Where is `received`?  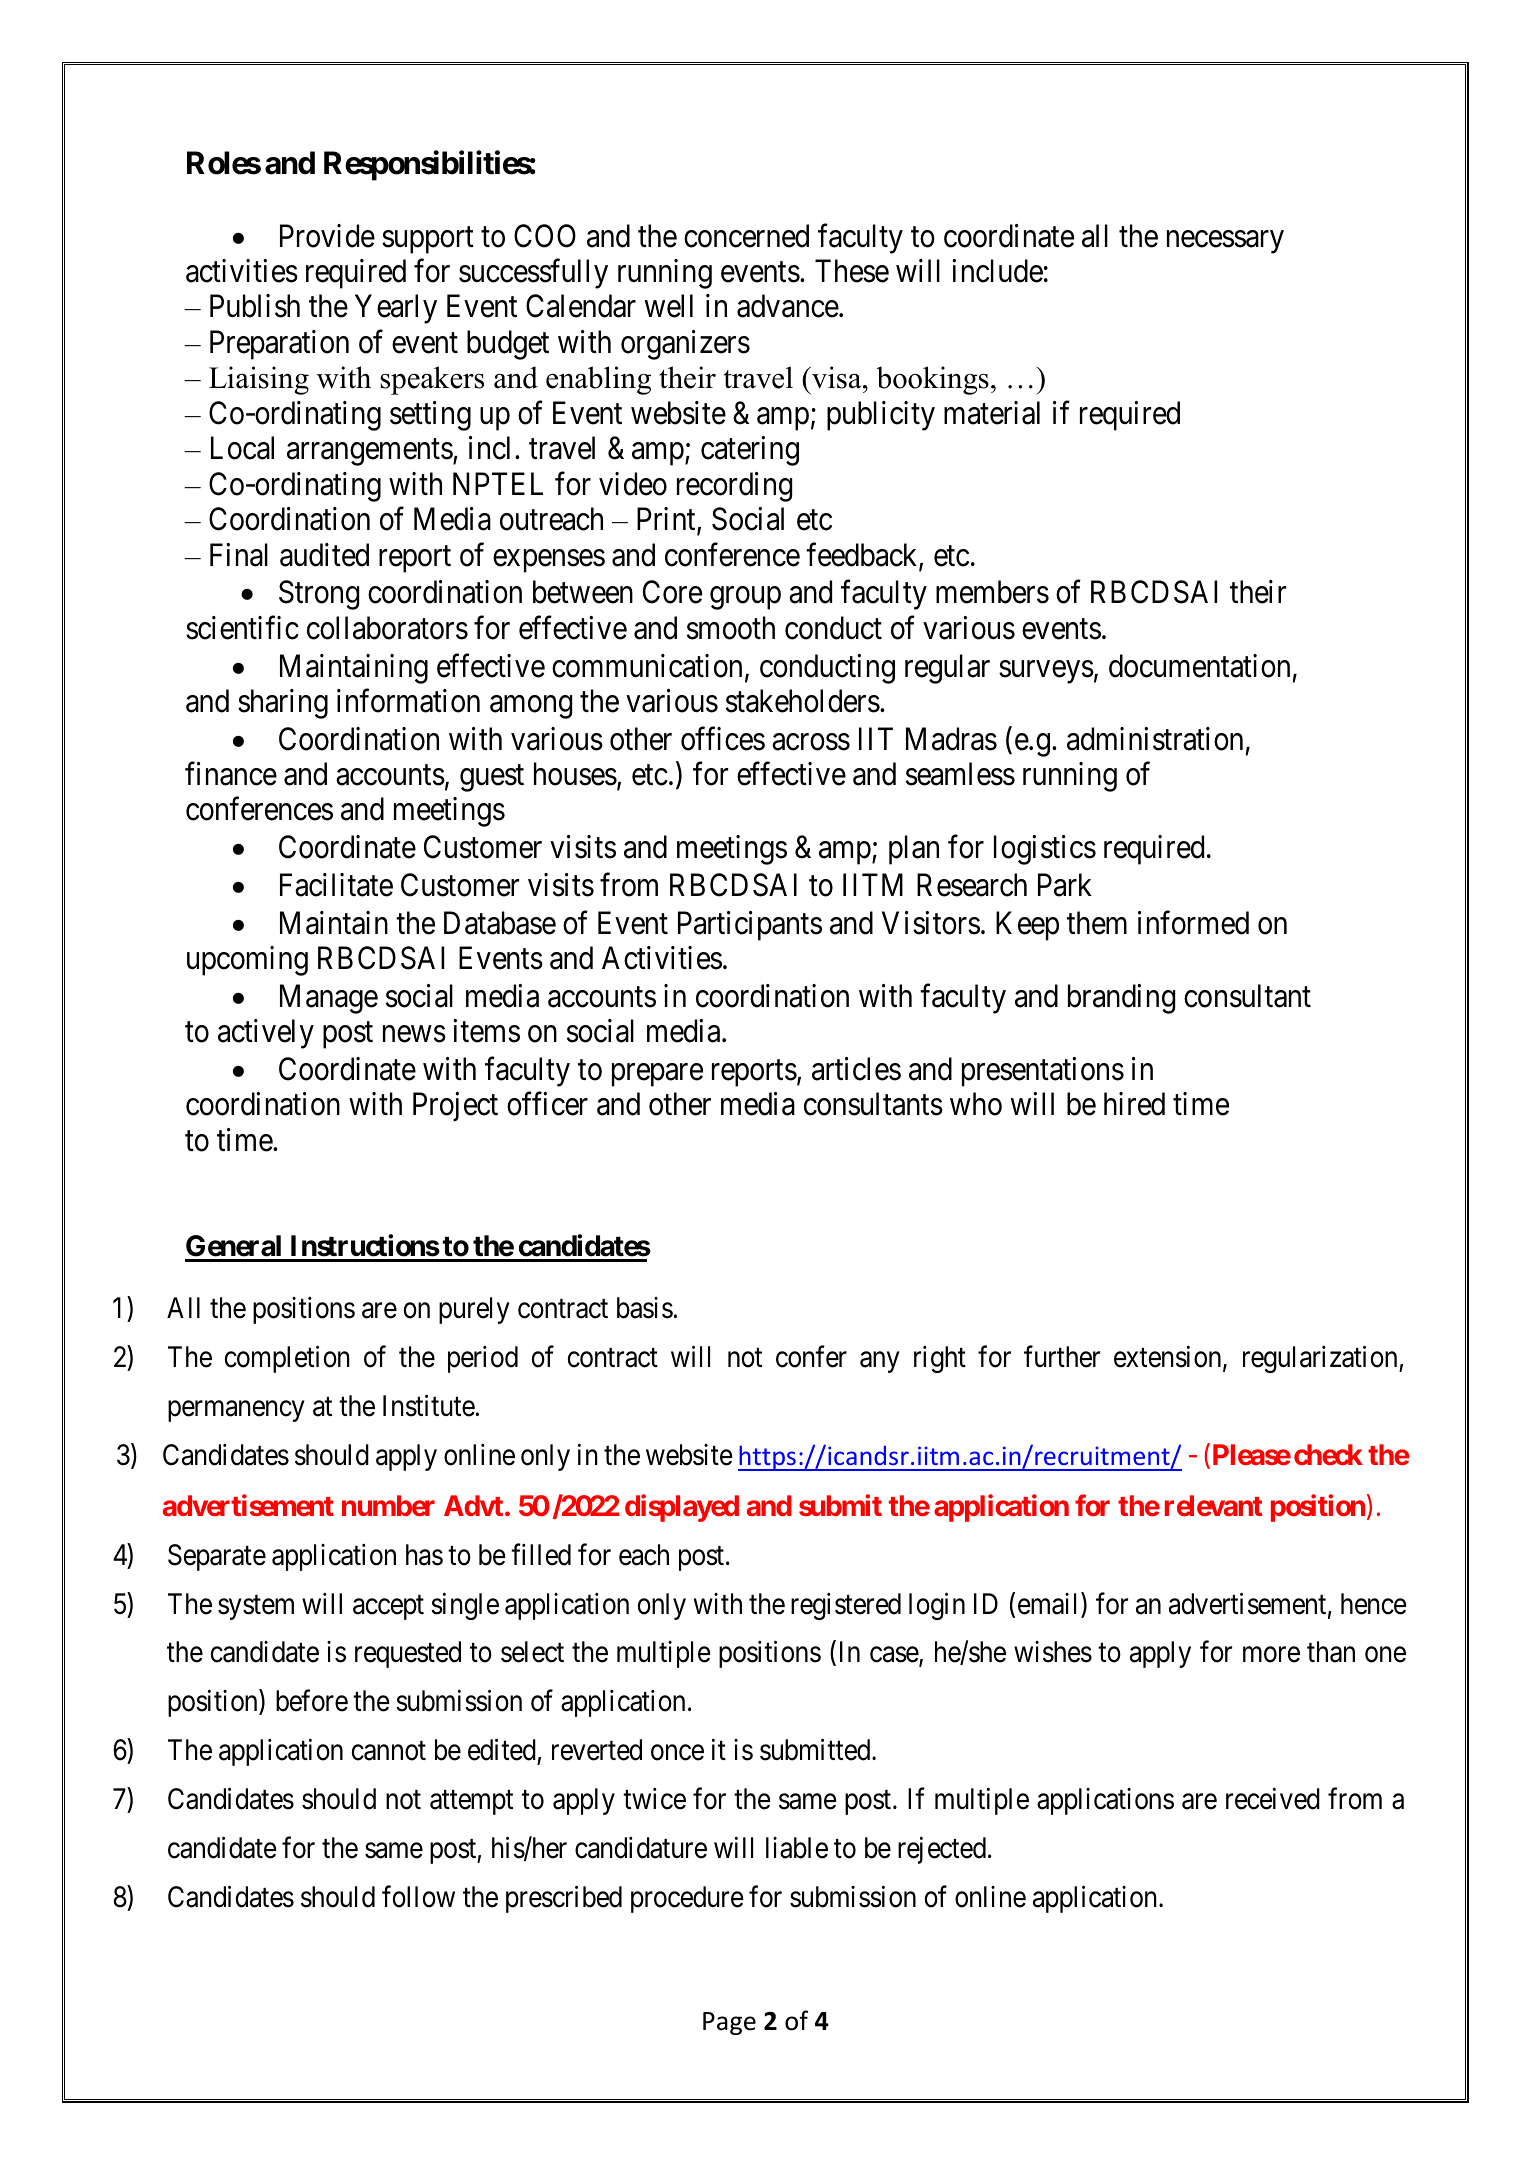 received is located at coordinates (1273, 1799).
